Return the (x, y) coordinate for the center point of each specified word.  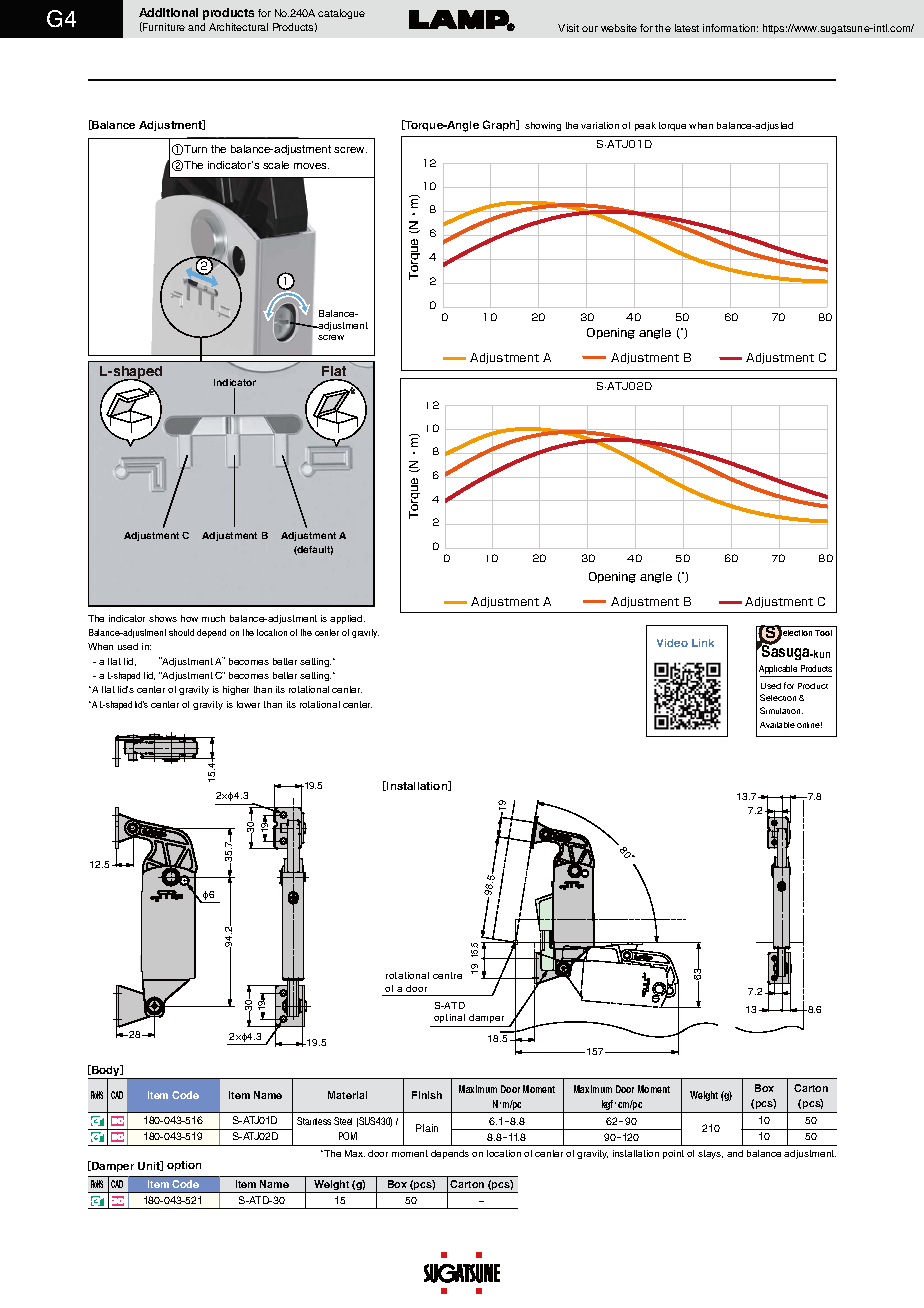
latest (687, 28)
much (213, 618)
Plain (427, 1128)
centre (447, 975)
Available (777, 725)
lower (248, 704)
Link (703, 643)
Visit (568, 28)
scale (276, 165)
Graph (500, 125)
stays (710, 1154)
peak (645, 126)
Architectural (238, 27)
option (184, 1166)
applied (347, 619)
